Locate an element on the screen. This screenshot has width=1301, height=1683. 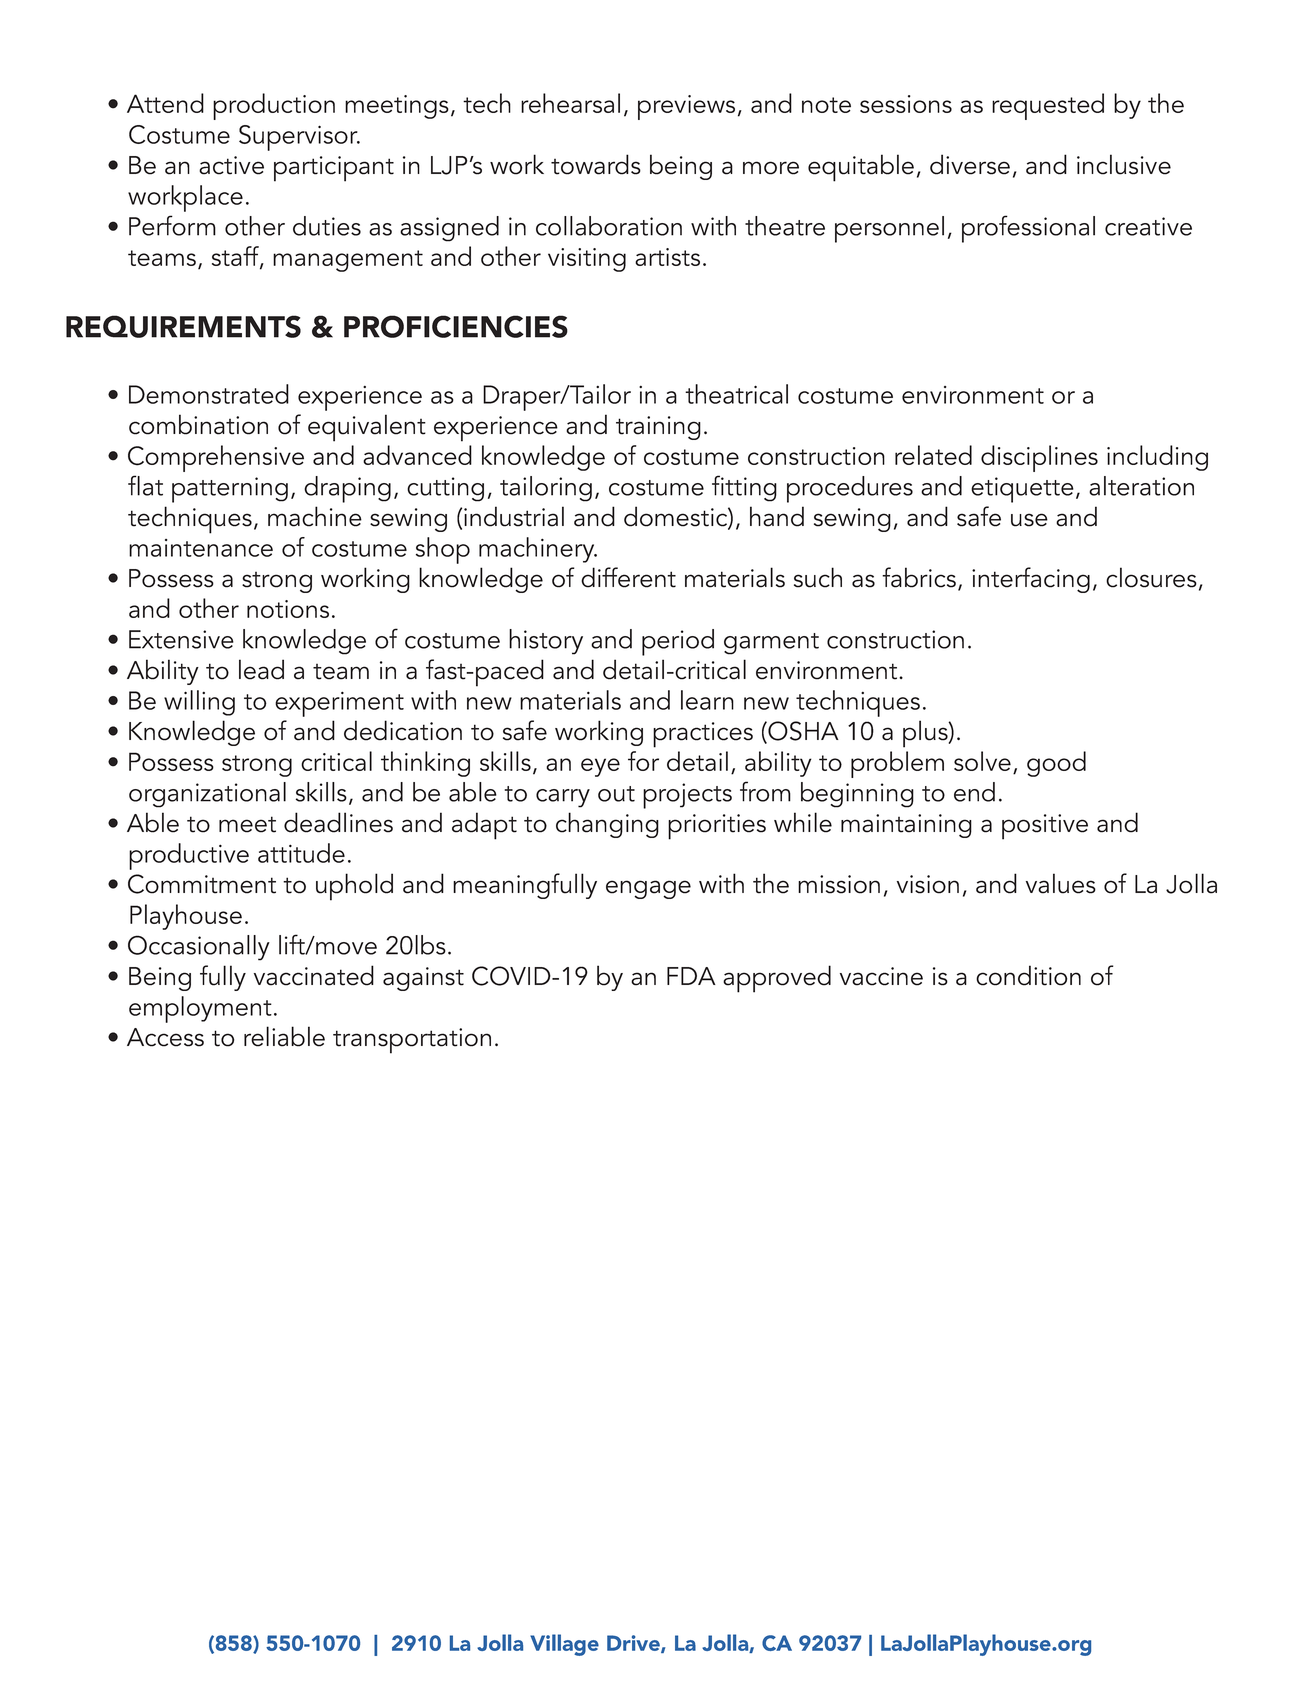
attitude is located at coordinates (301, 853).
